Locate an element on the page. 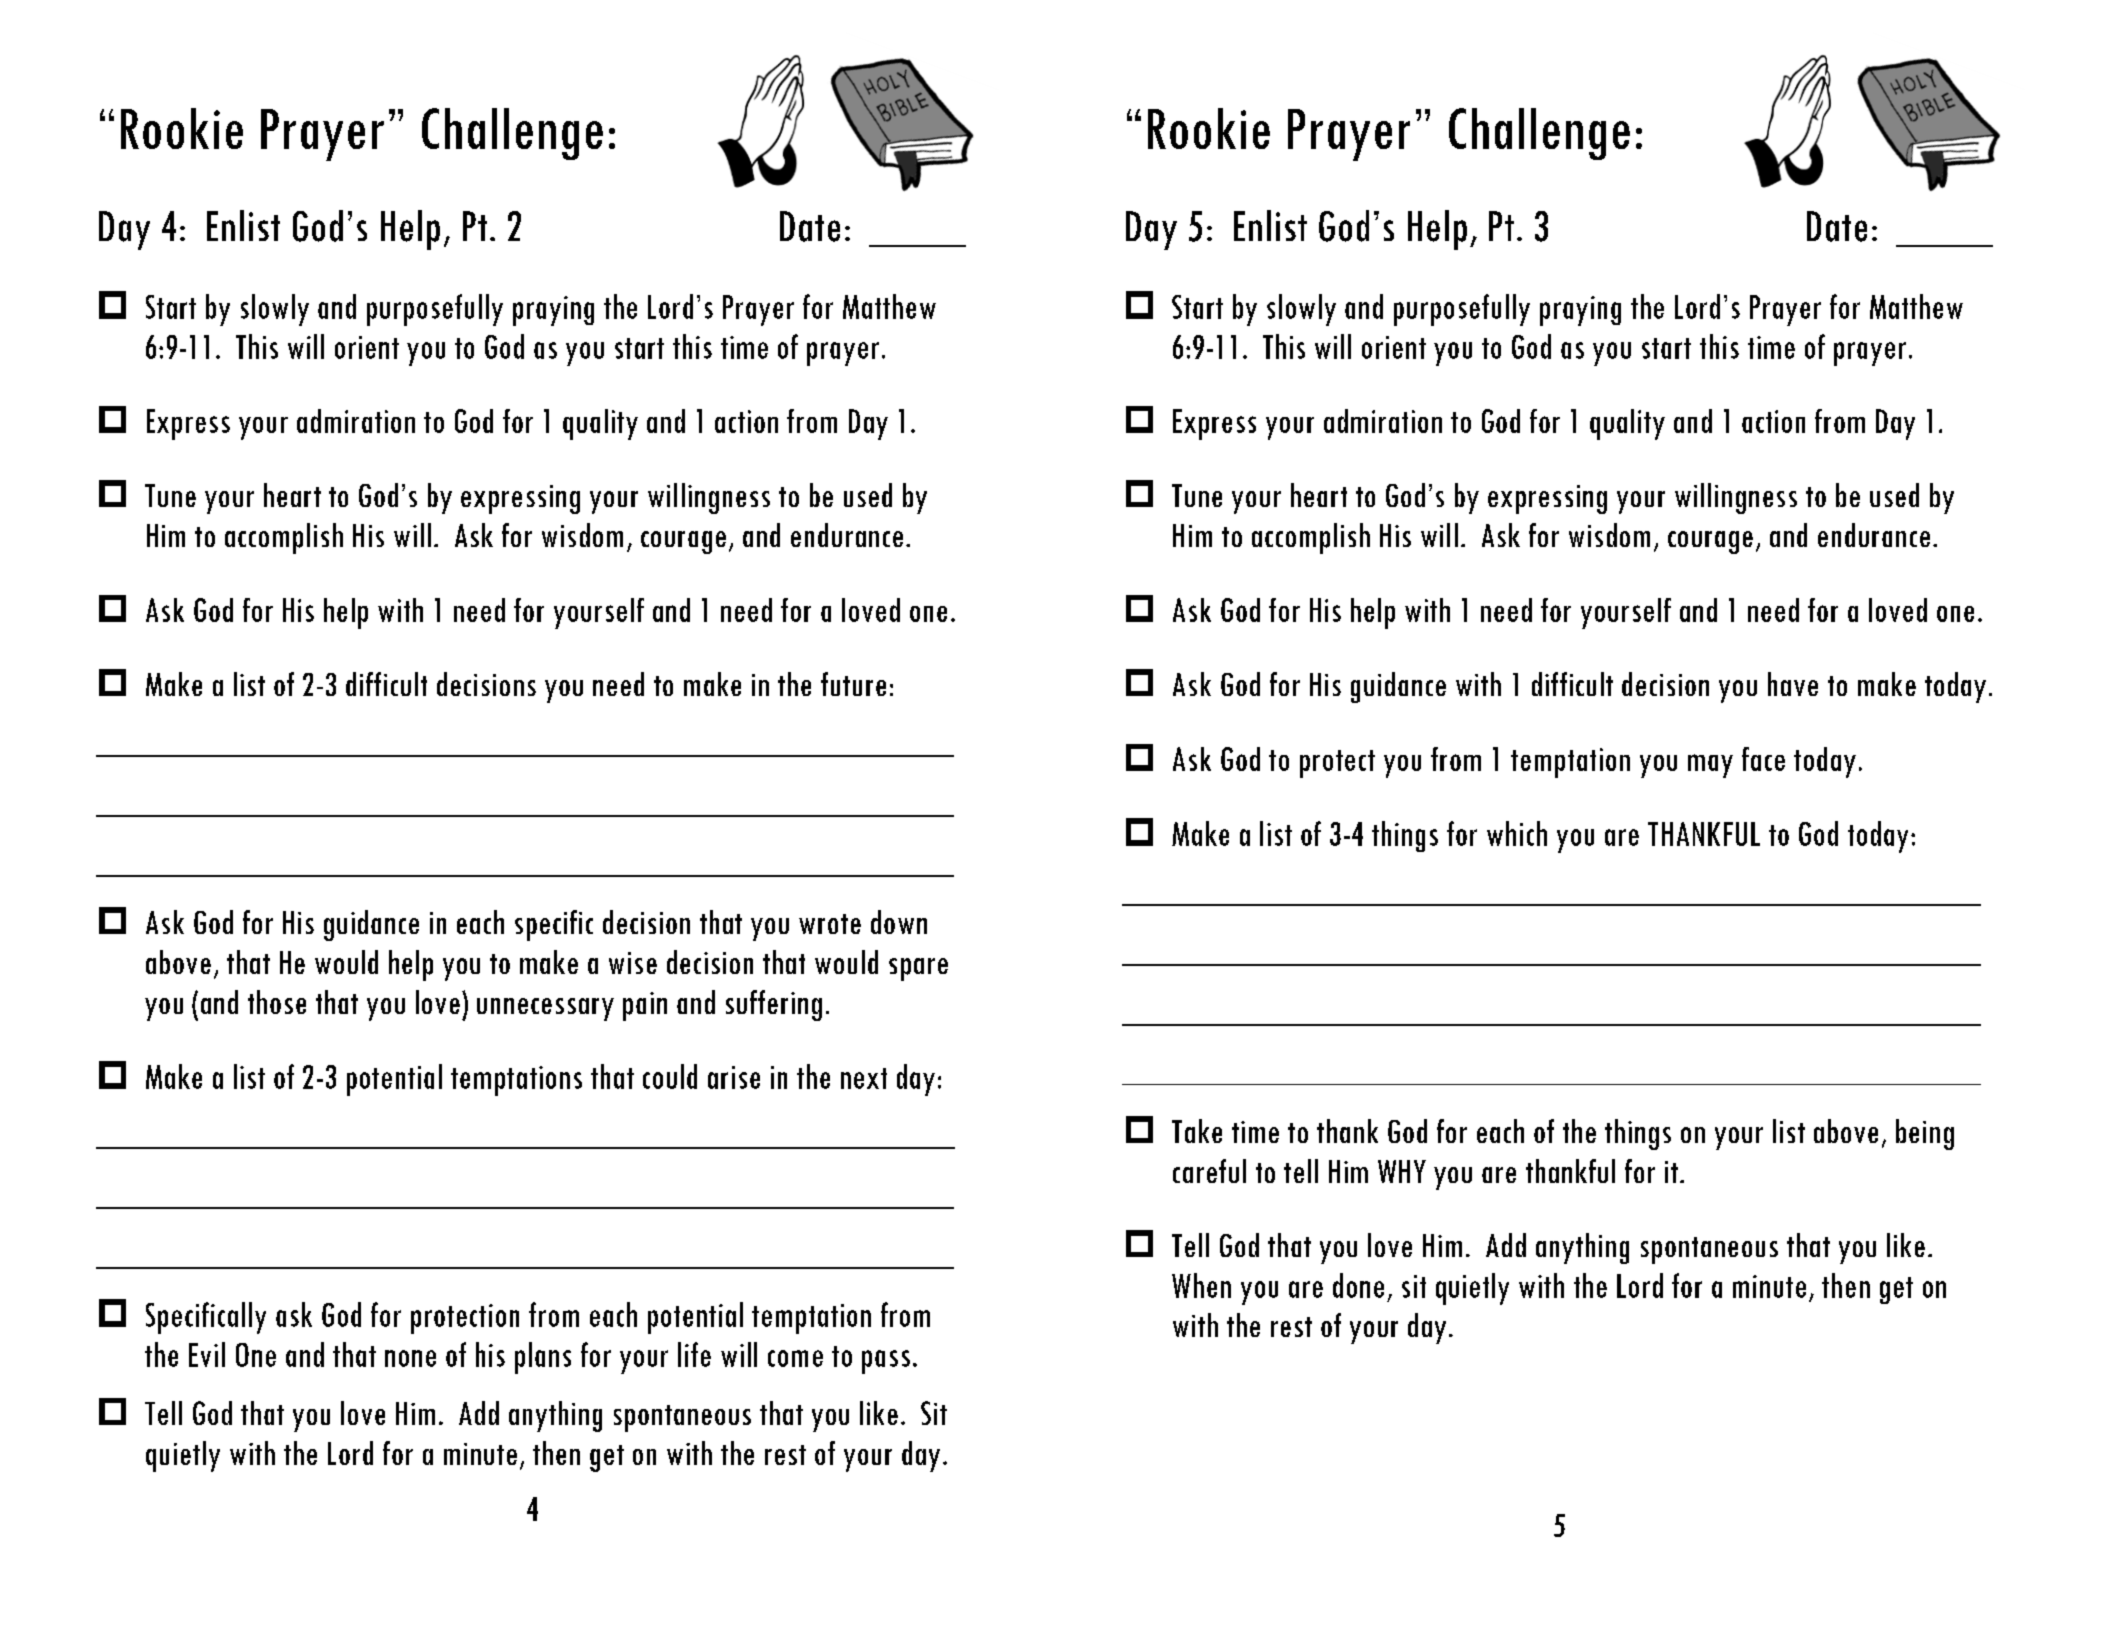  could is located at coordinates (670, 1076).
